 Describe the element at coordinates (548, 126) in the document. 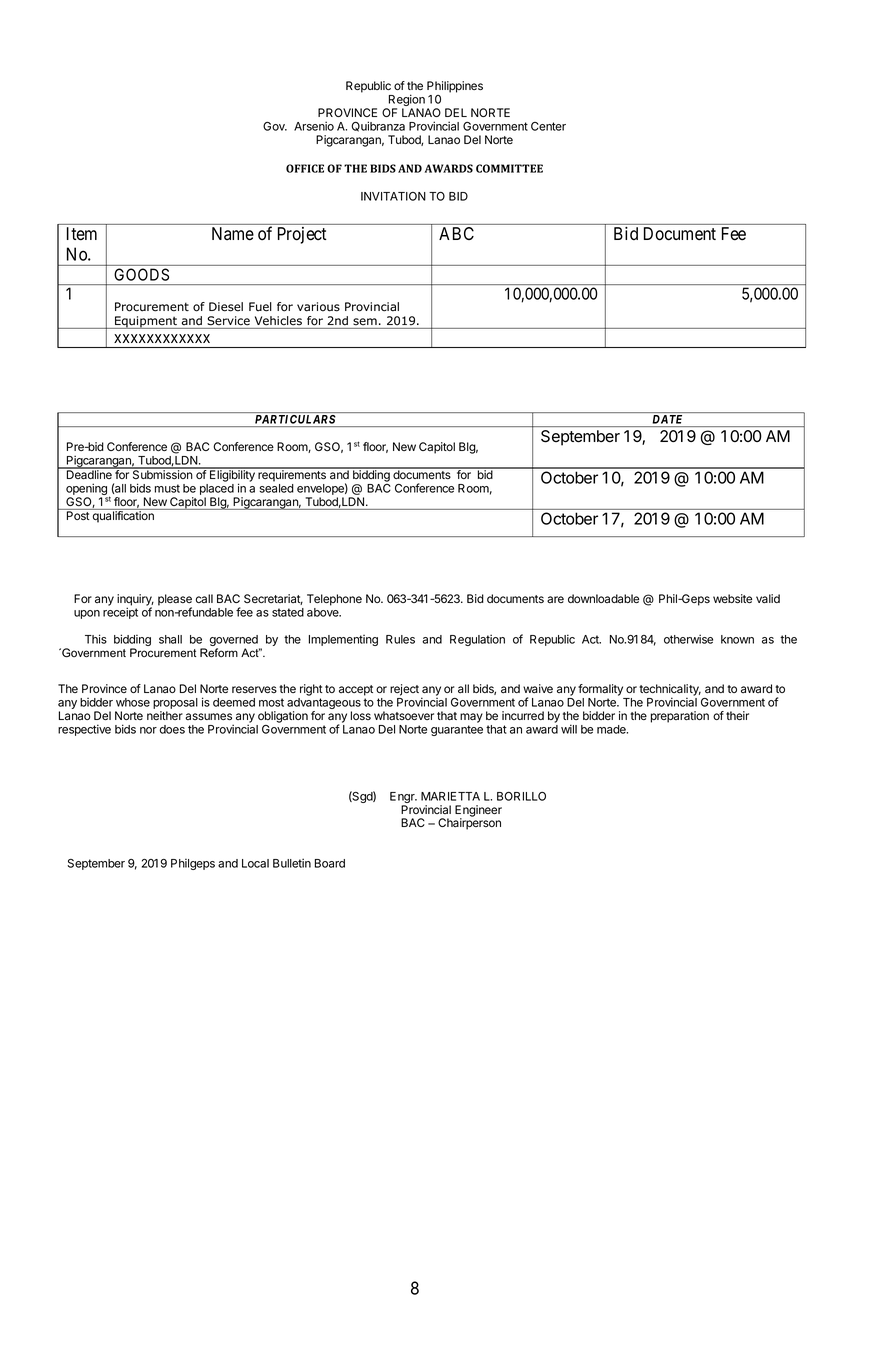

I see `Center` at that location.
